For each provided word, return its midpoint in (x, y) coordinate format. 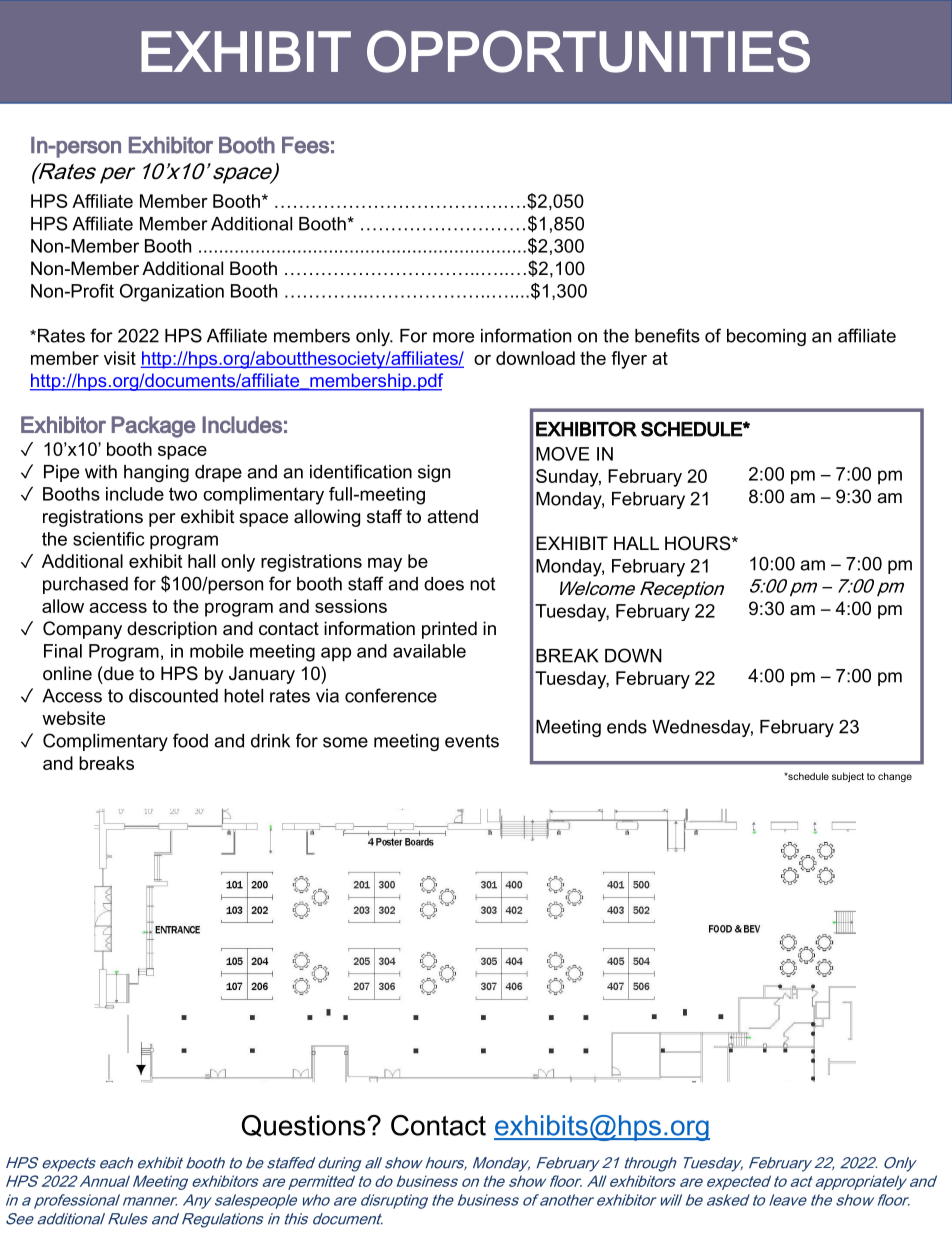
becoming (766, 337)
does (444, 584)
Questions (305, 1126)
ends (627, 727)
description (172, 630)
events (472, 741)
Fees (305, 145)
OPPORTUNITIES (588, 51)
